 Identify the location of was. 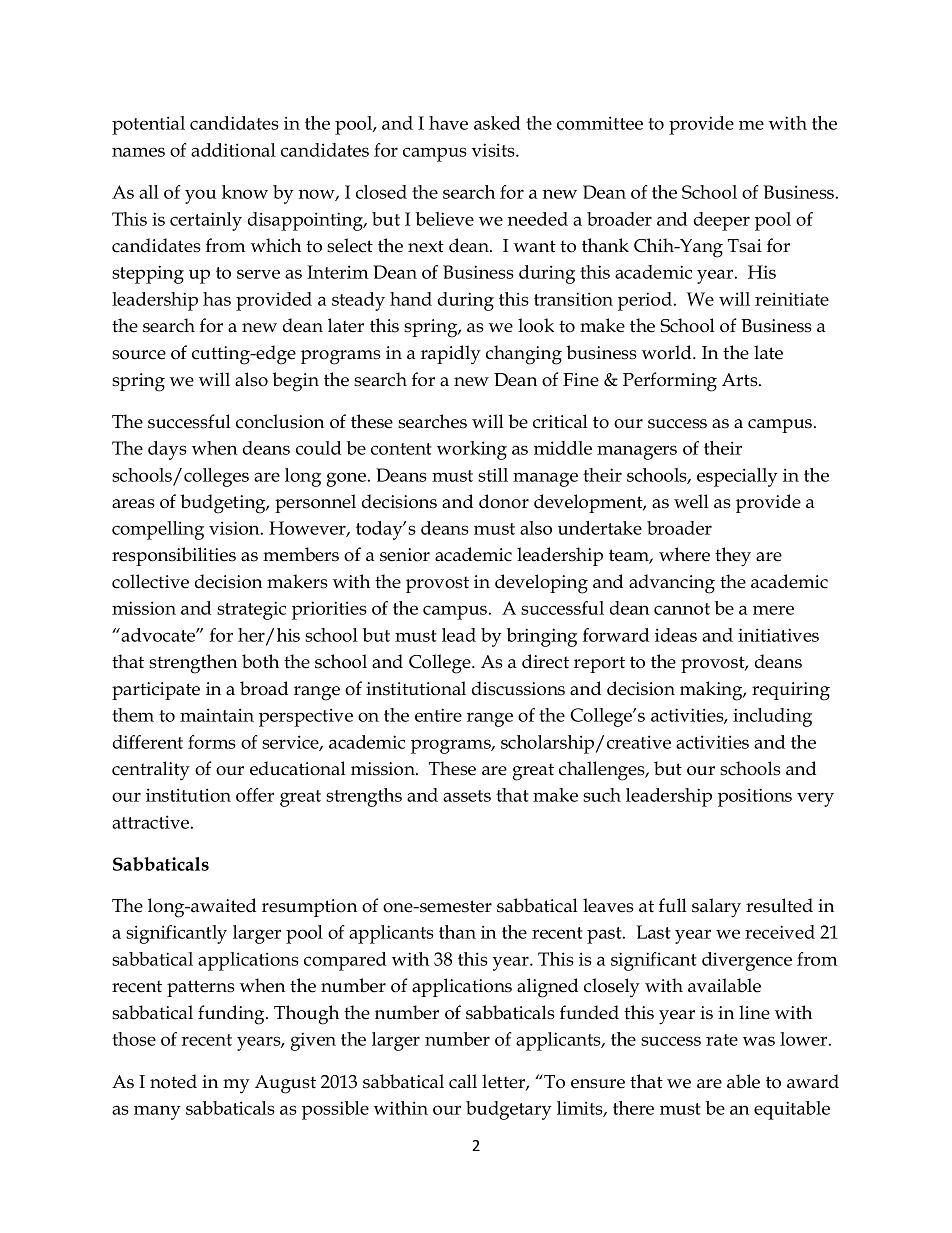
(759, 1041).
